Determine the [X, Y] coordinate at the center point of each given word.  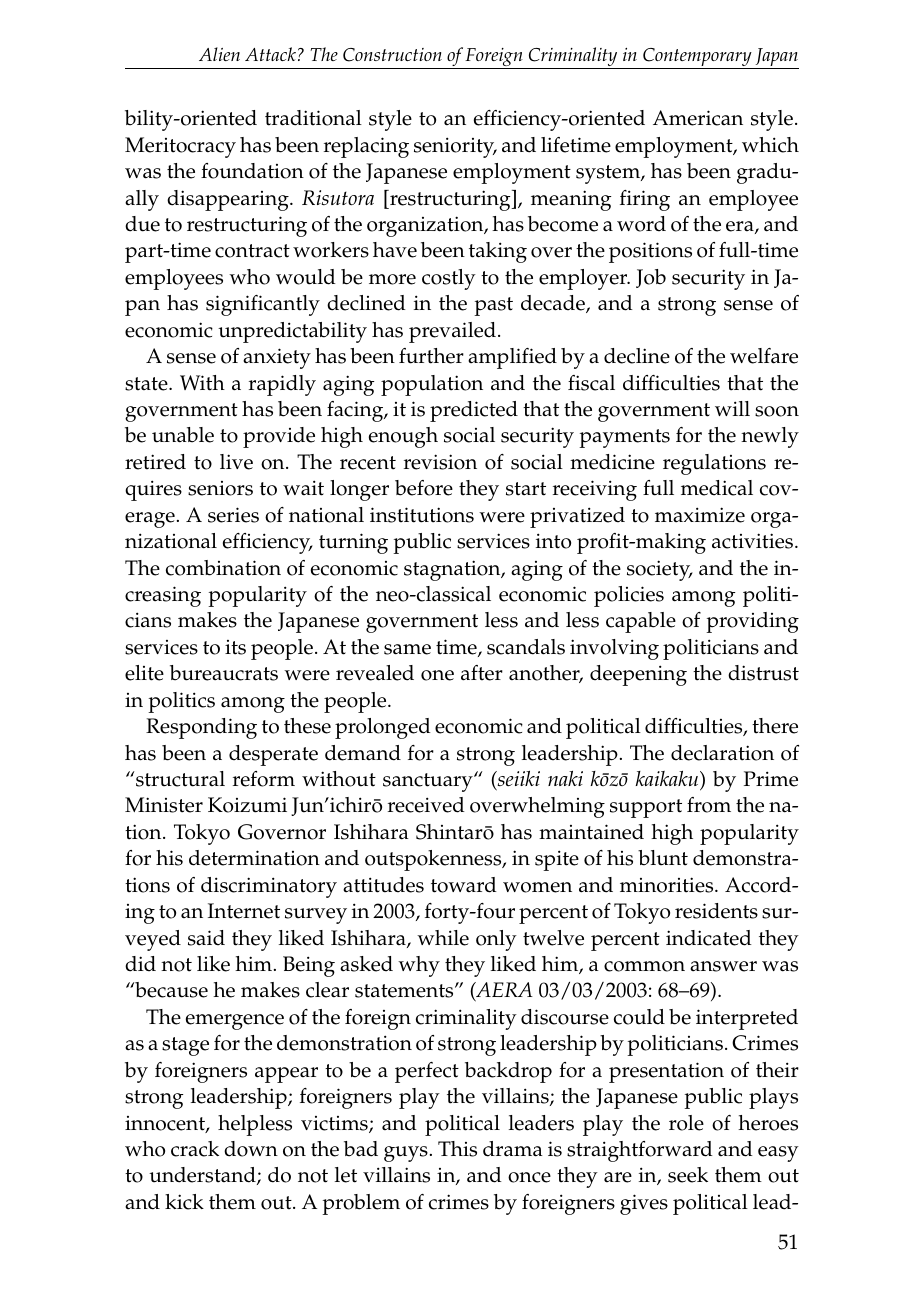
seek [688, 1175]
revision [440, 462]
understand [203, 1176]
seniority [455, 147]
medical [717, 488]
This [457, 1149]
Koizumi [247, 805]
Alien [219, 54]
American [698, 118]
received [426, 805]
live [236, 462]
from [709, 805]
